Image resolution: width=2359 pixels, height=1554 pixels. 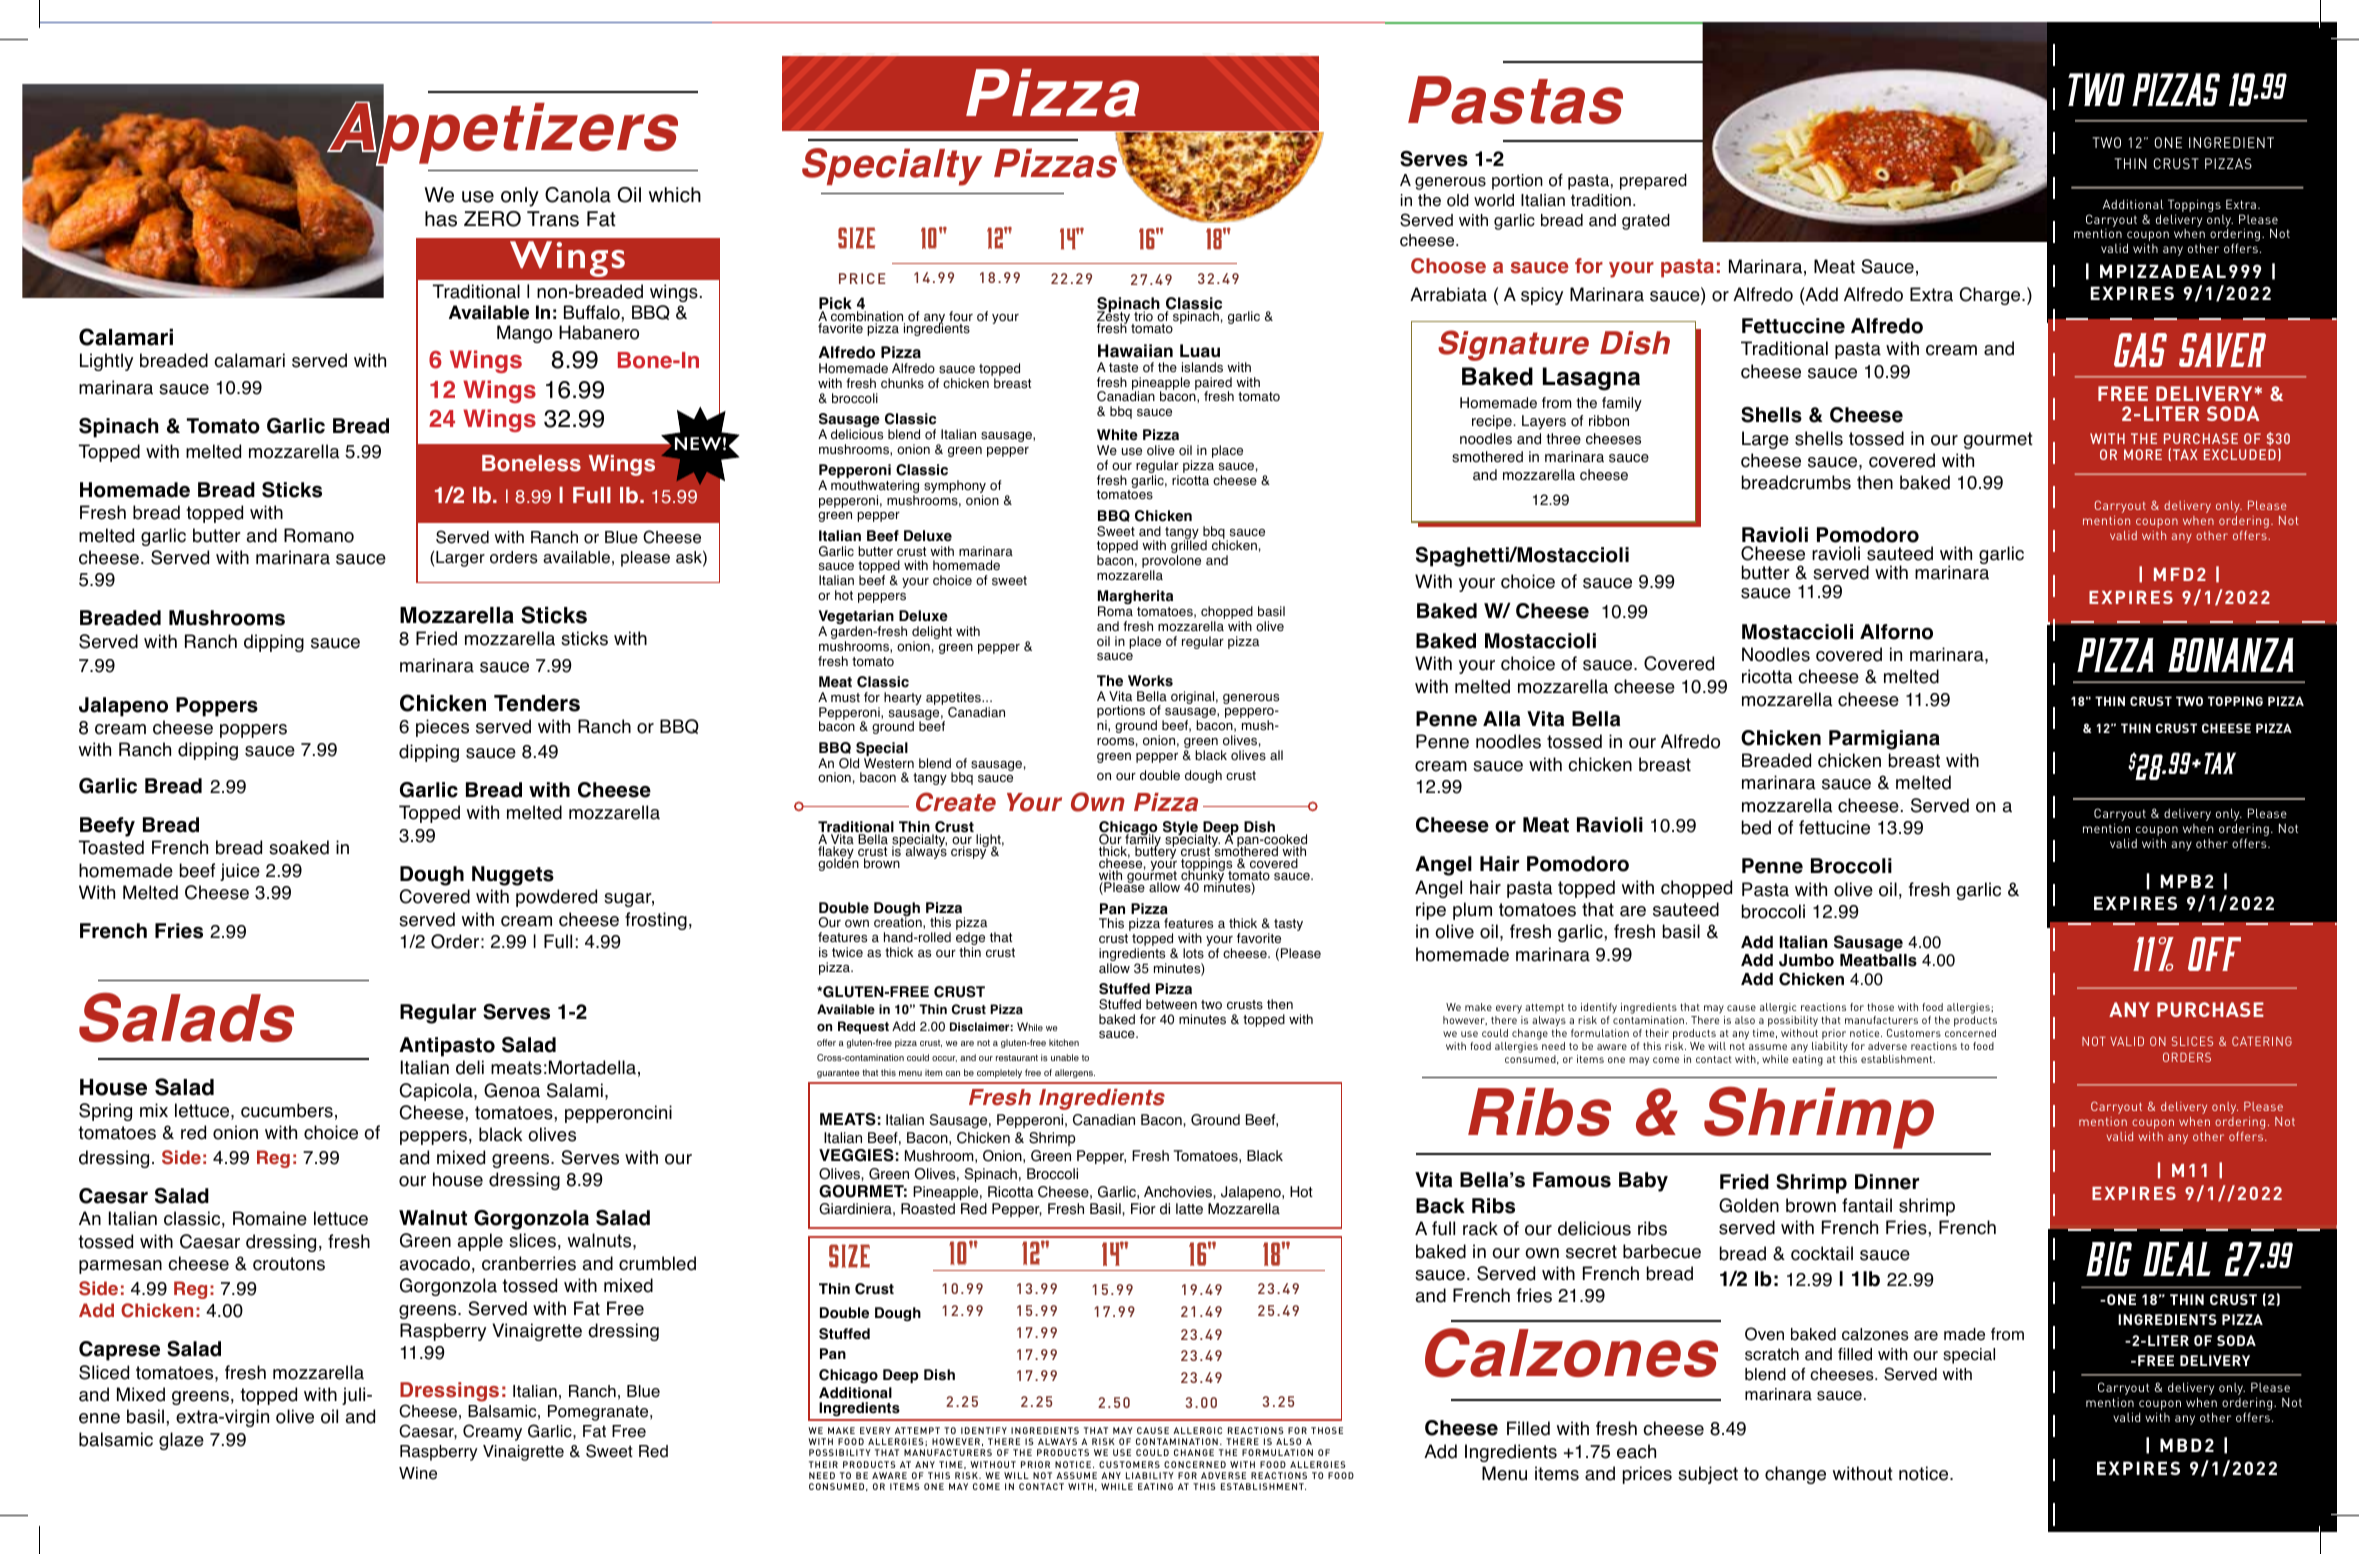 I want to click on each, so click(x=1636, y=1451).
